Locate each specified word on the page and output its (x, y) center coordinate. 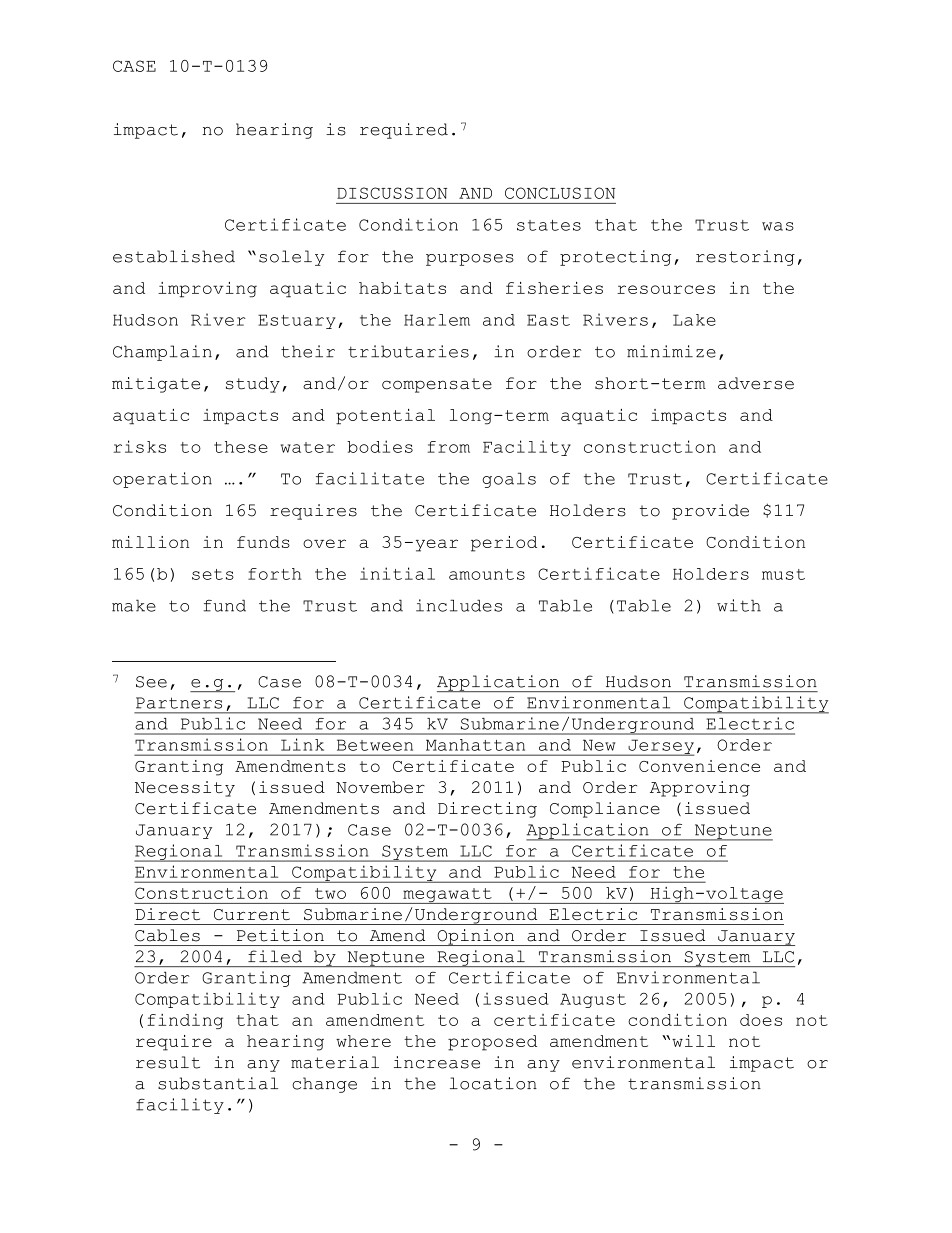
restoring (745, 258)
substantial (218, 1083)
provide (710, 512)
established (174, 256)
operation (162, 480)
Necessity (185, 789)
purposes (470, 260)
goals (509, 480)
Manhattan (475, 745)
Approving (700, 789)
